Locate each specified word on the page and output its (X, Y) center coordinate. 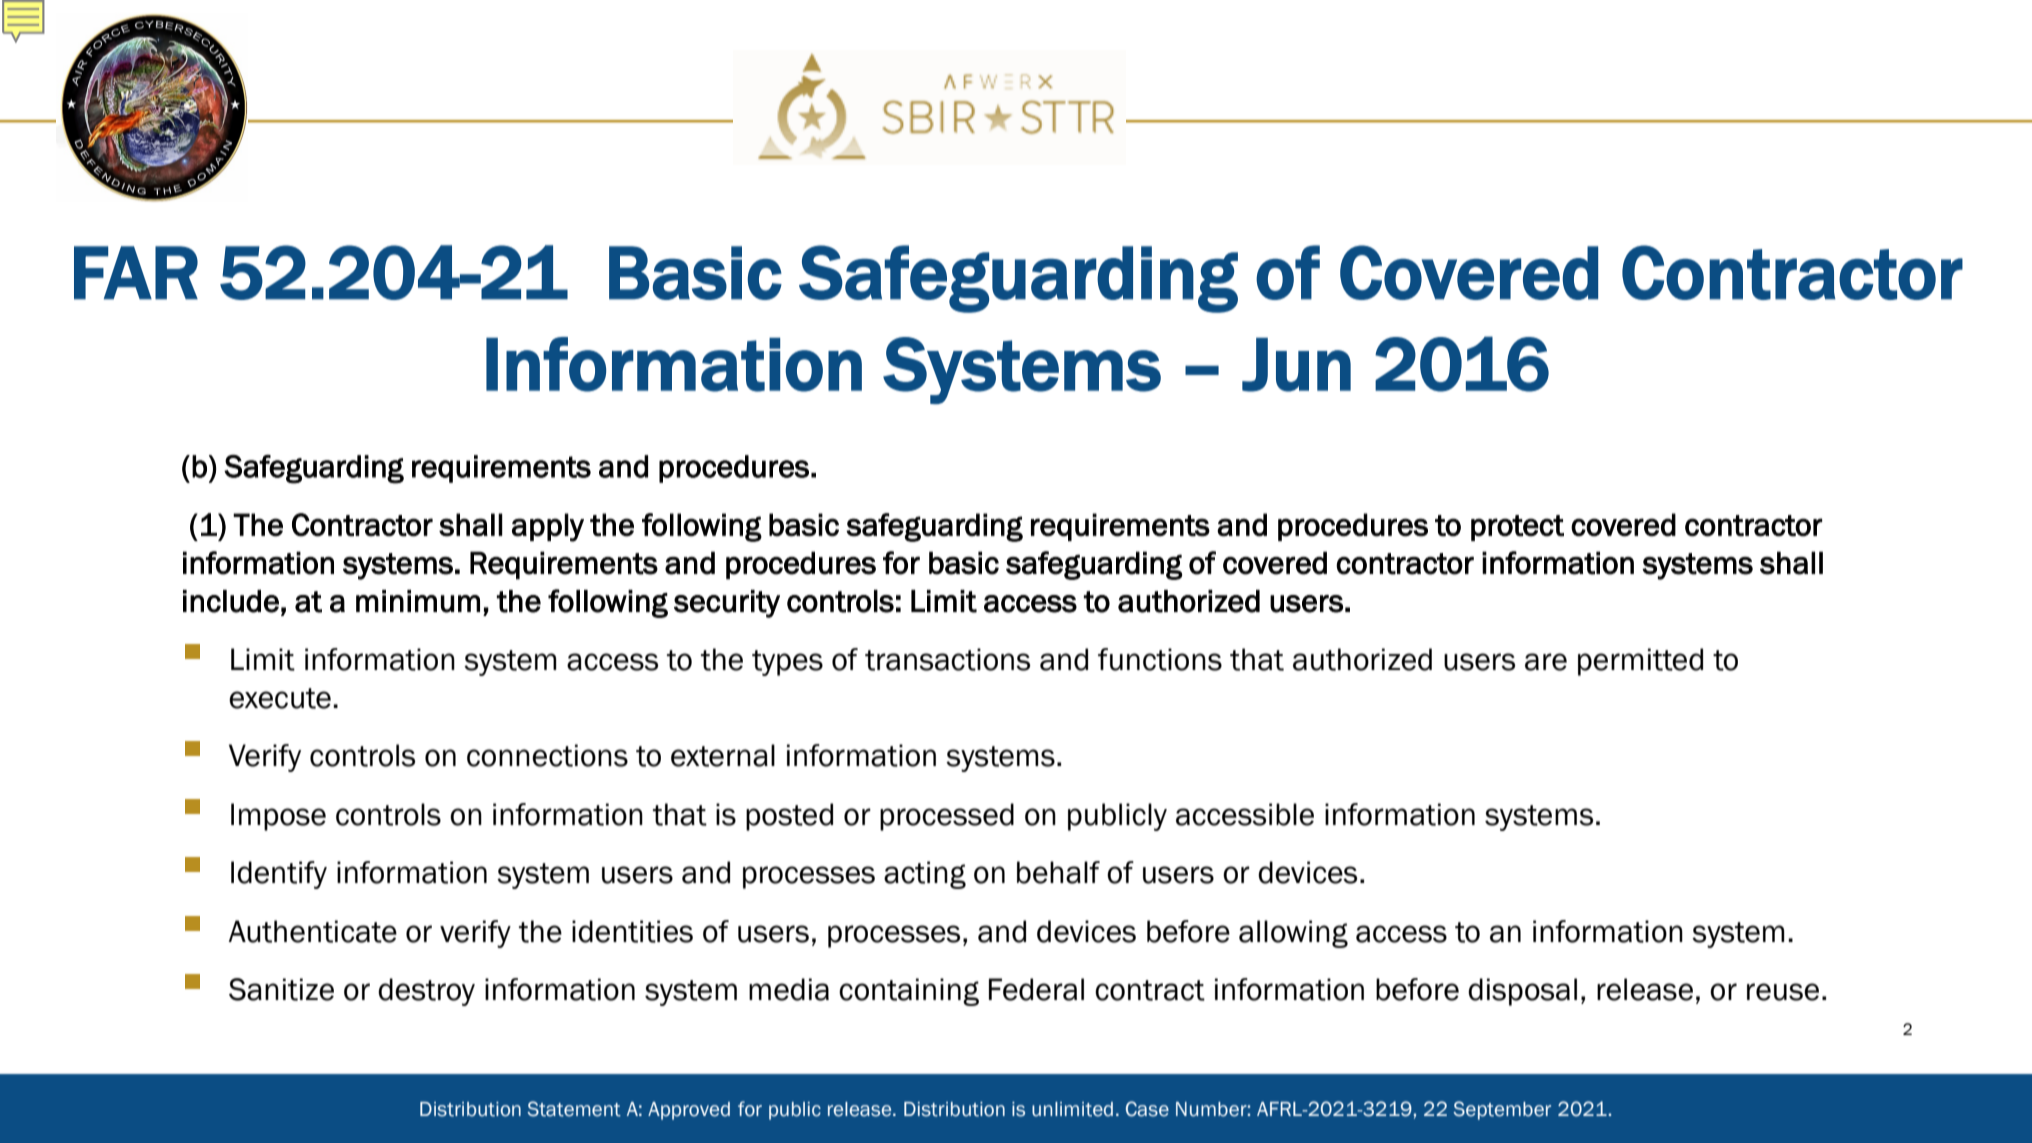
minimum (418, 601)
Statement (574, 1109)
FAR (136, 273)
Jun (1296, 365)
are (1546, 662)
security (727, 604)
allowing (1293, 934)
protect (1517, 528)
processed (947, 817)
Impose (278, 817)
